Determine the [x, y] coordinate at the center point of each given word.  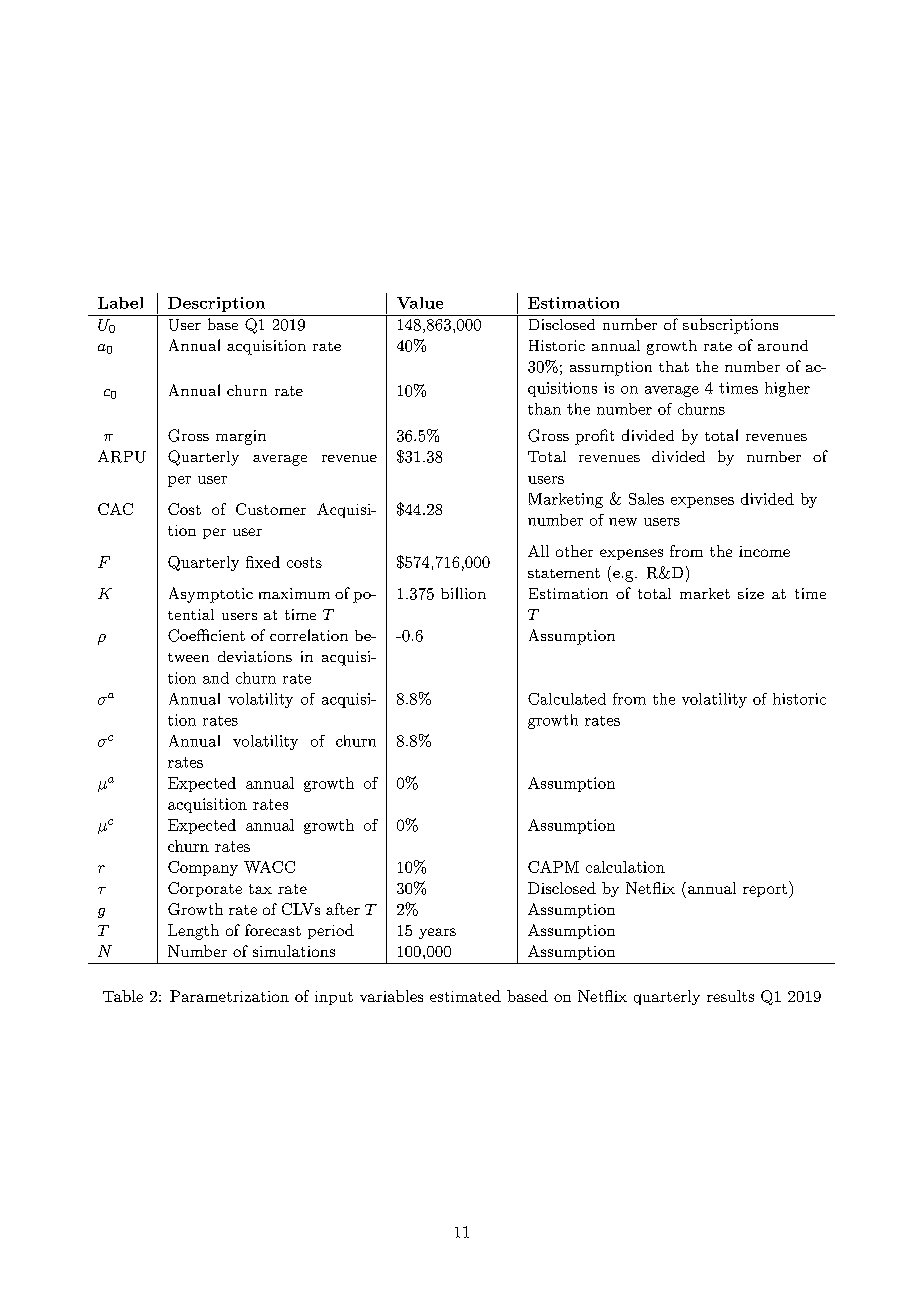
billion [463, 593]
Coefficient [206, 635]
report [765, 890]
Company [203, 868]
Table [123, 996]
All [538, 551]
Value [420, 303]
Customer [271, 509]
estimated [465, 996]
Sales [646, 499]
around [783, 345]
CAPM [553, 867]
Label [120, 303]
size [751, 593]
